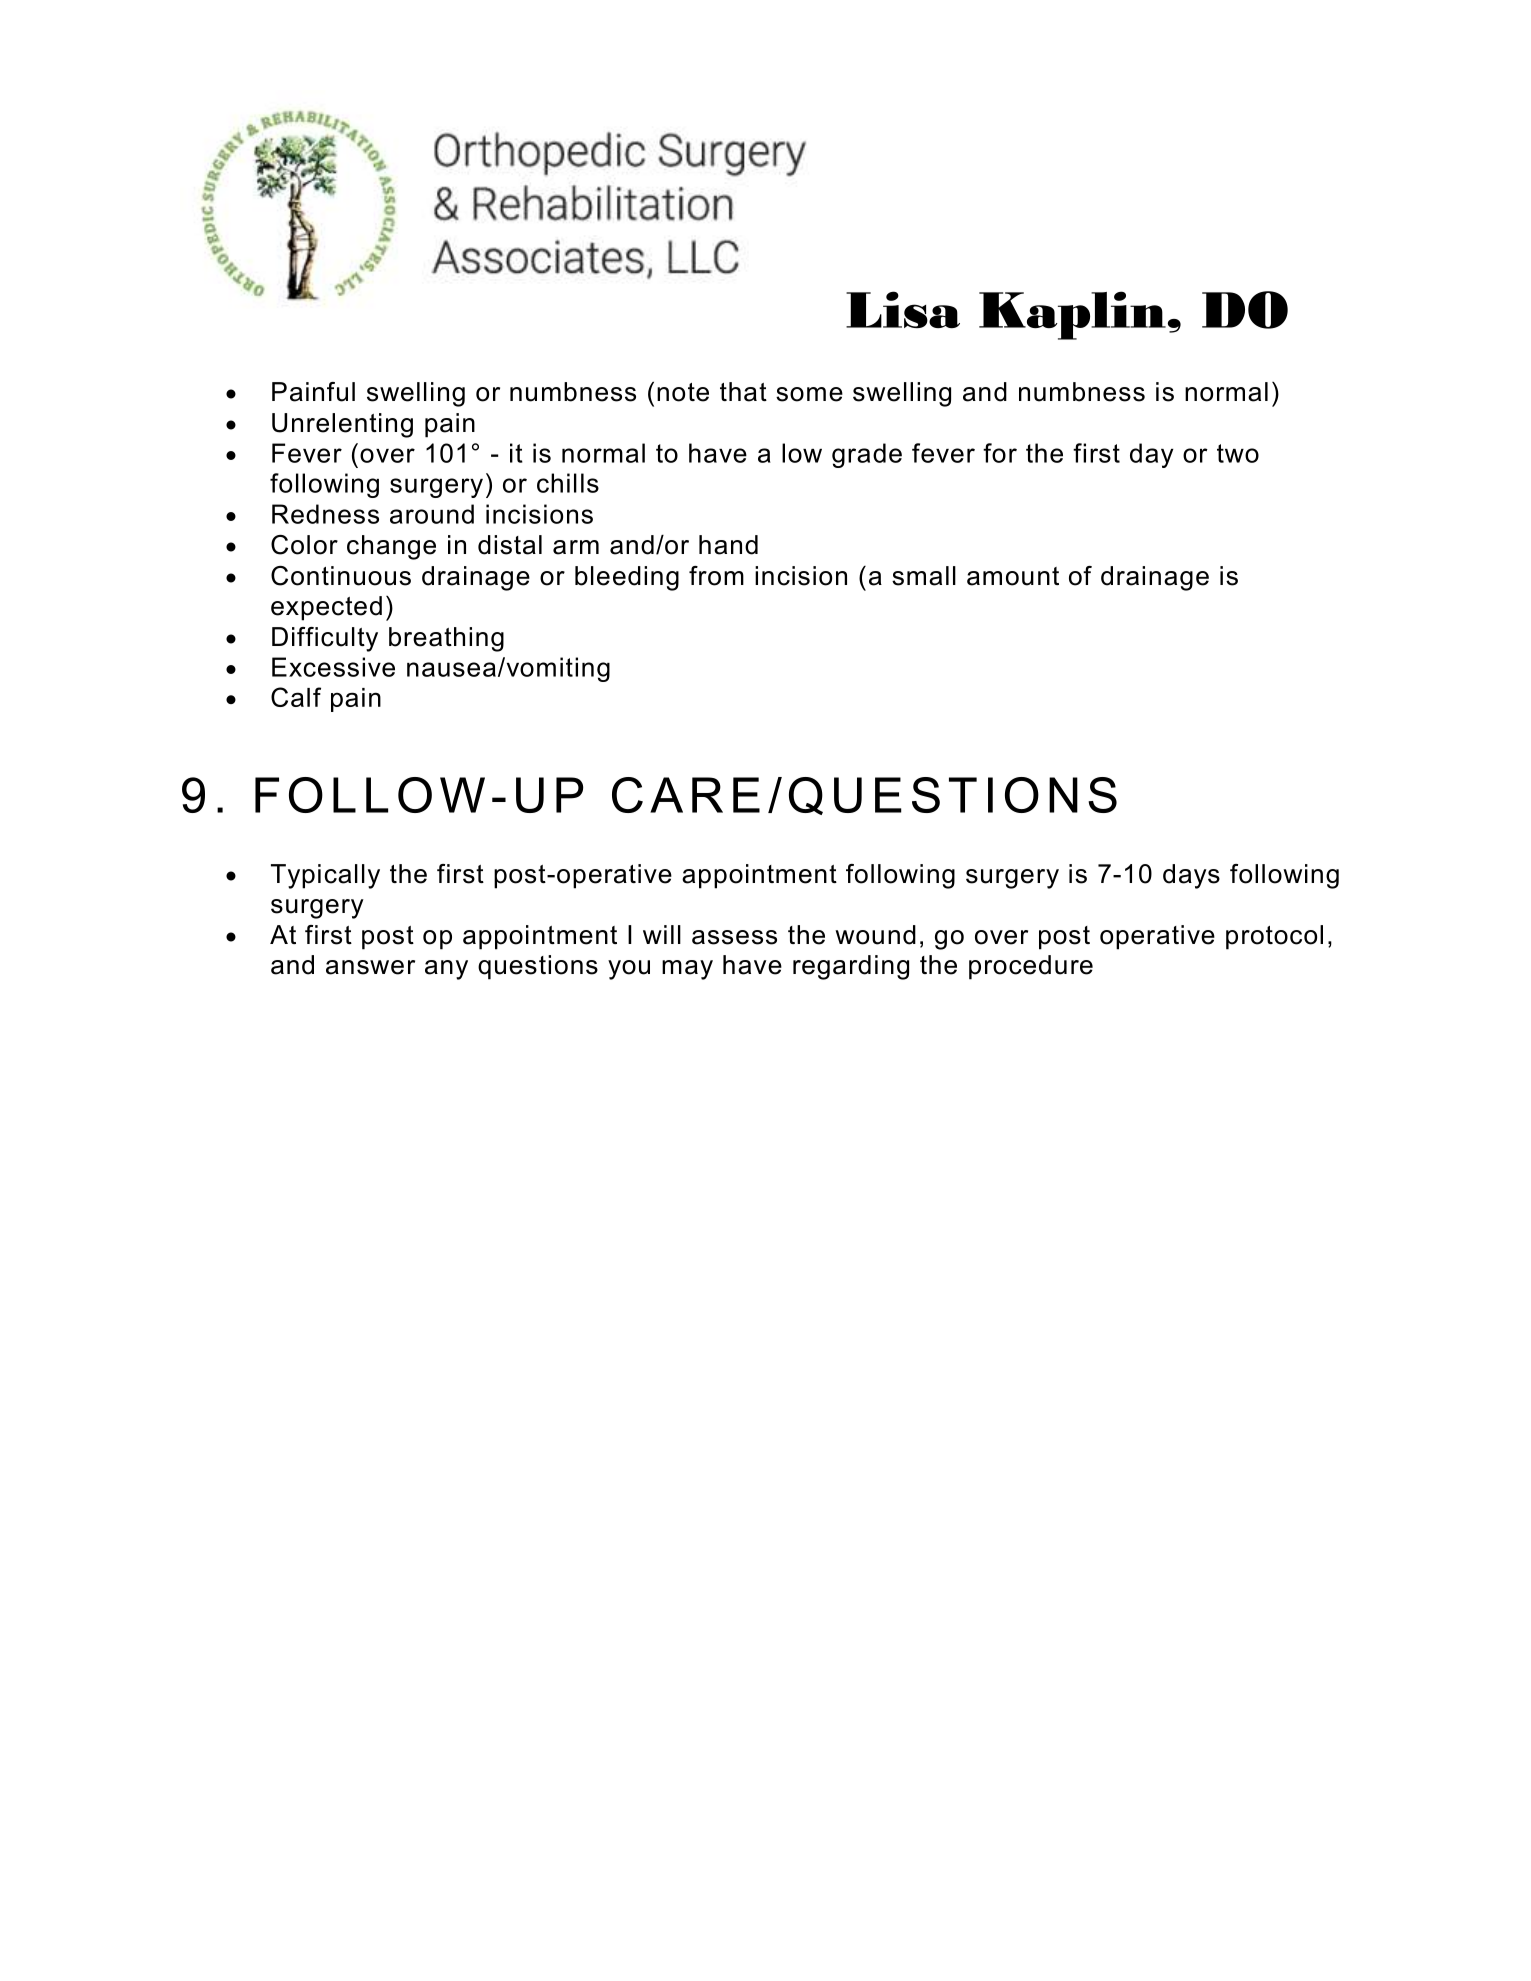 The width and height of the document is (1531, 1981). I want to click on Lisa, so click(903, 309).
